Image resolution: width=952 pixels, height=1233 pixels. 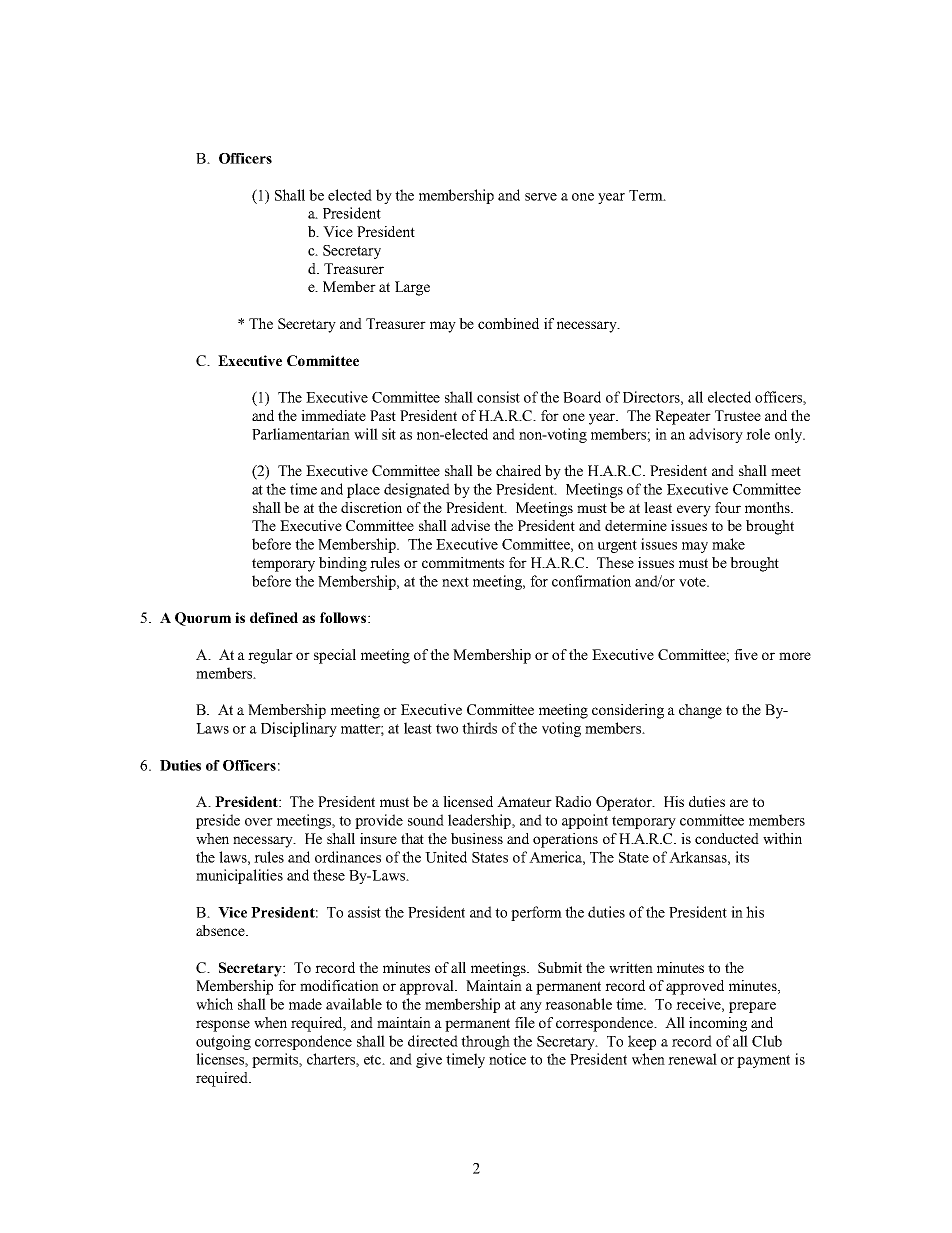 I want to click on next, so click(x=455, y=582).
